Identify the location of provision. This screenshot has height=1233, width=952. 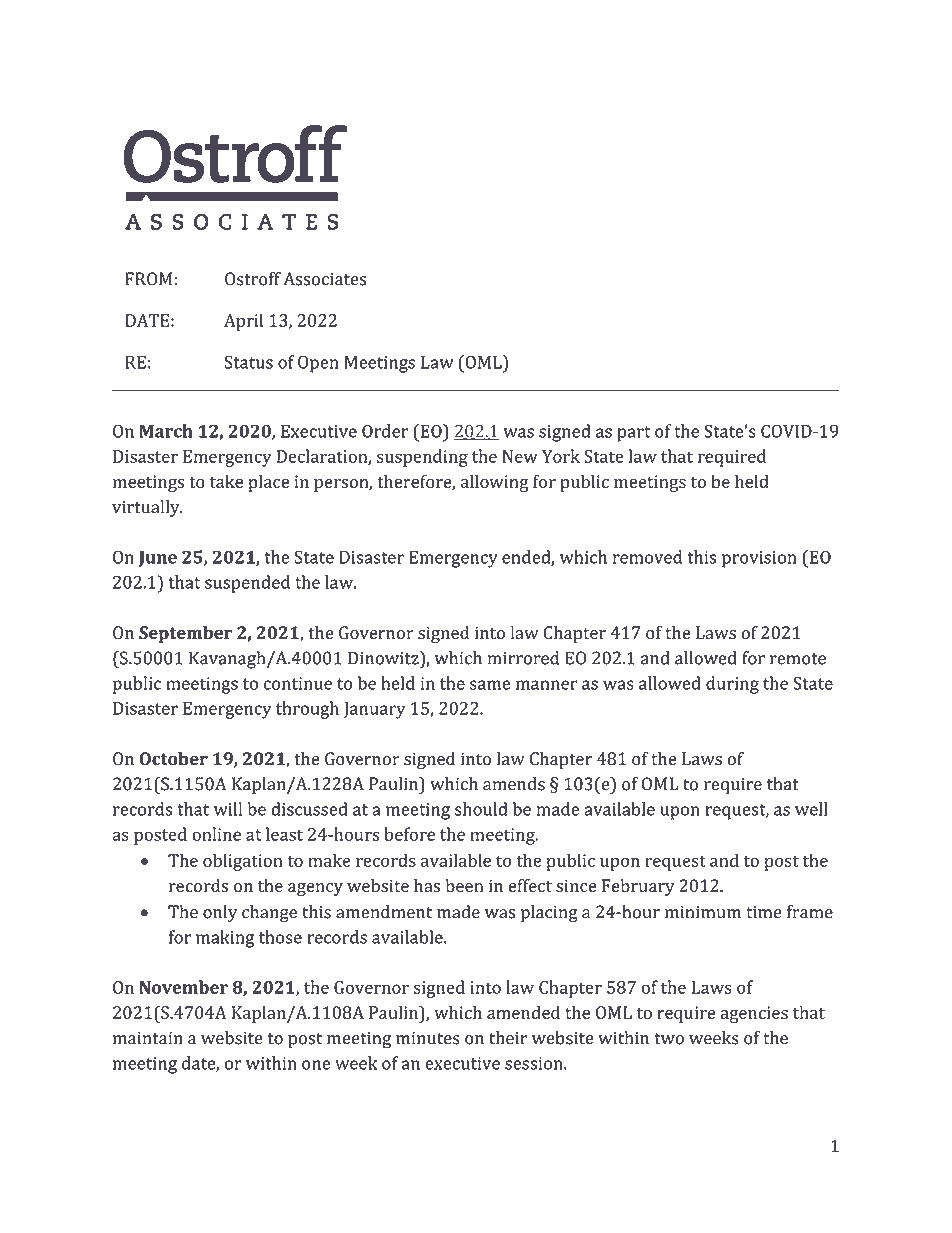
(759, 559).
